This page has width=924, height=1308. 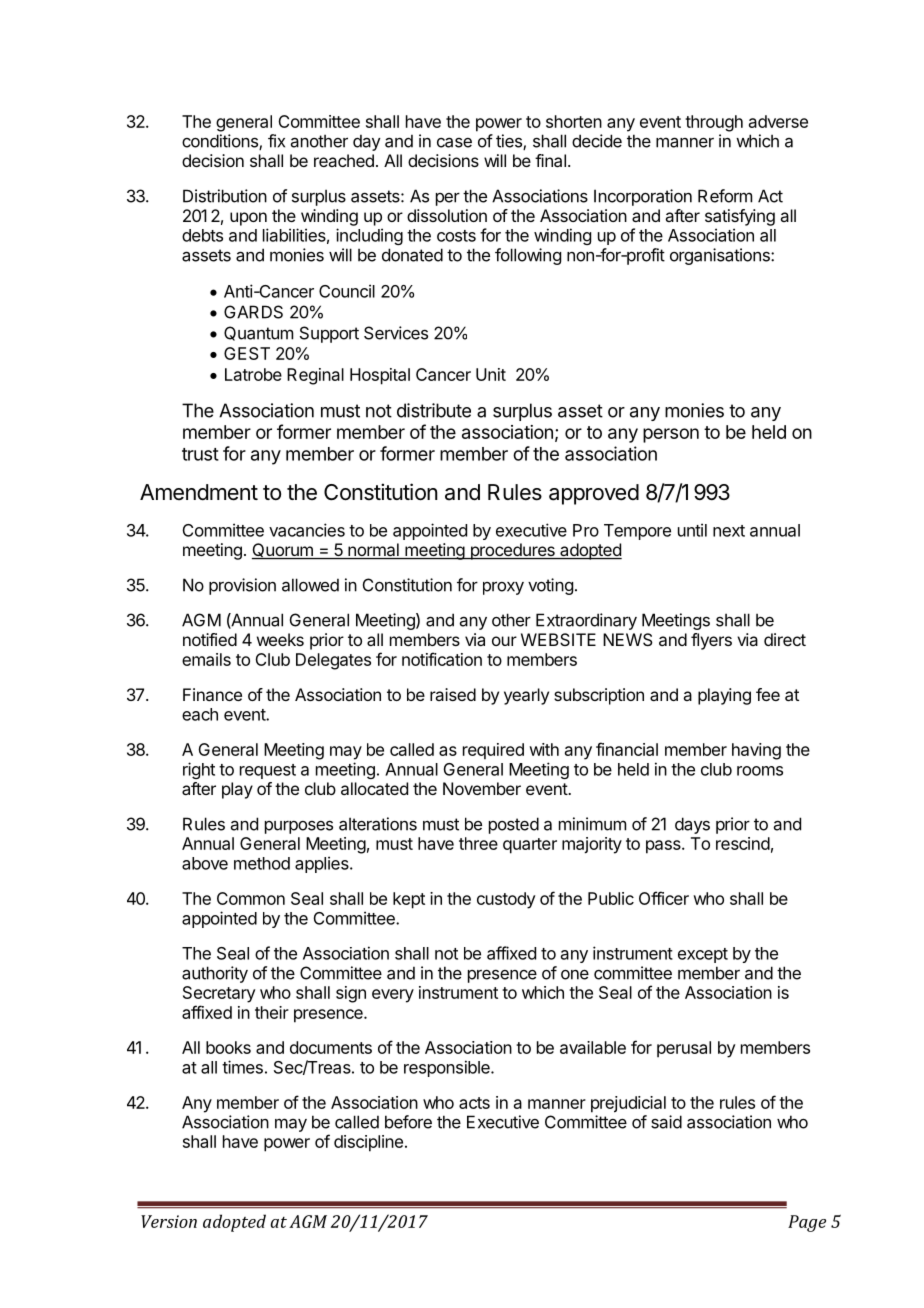 I want to click on person, so click(x=671, y=435).
